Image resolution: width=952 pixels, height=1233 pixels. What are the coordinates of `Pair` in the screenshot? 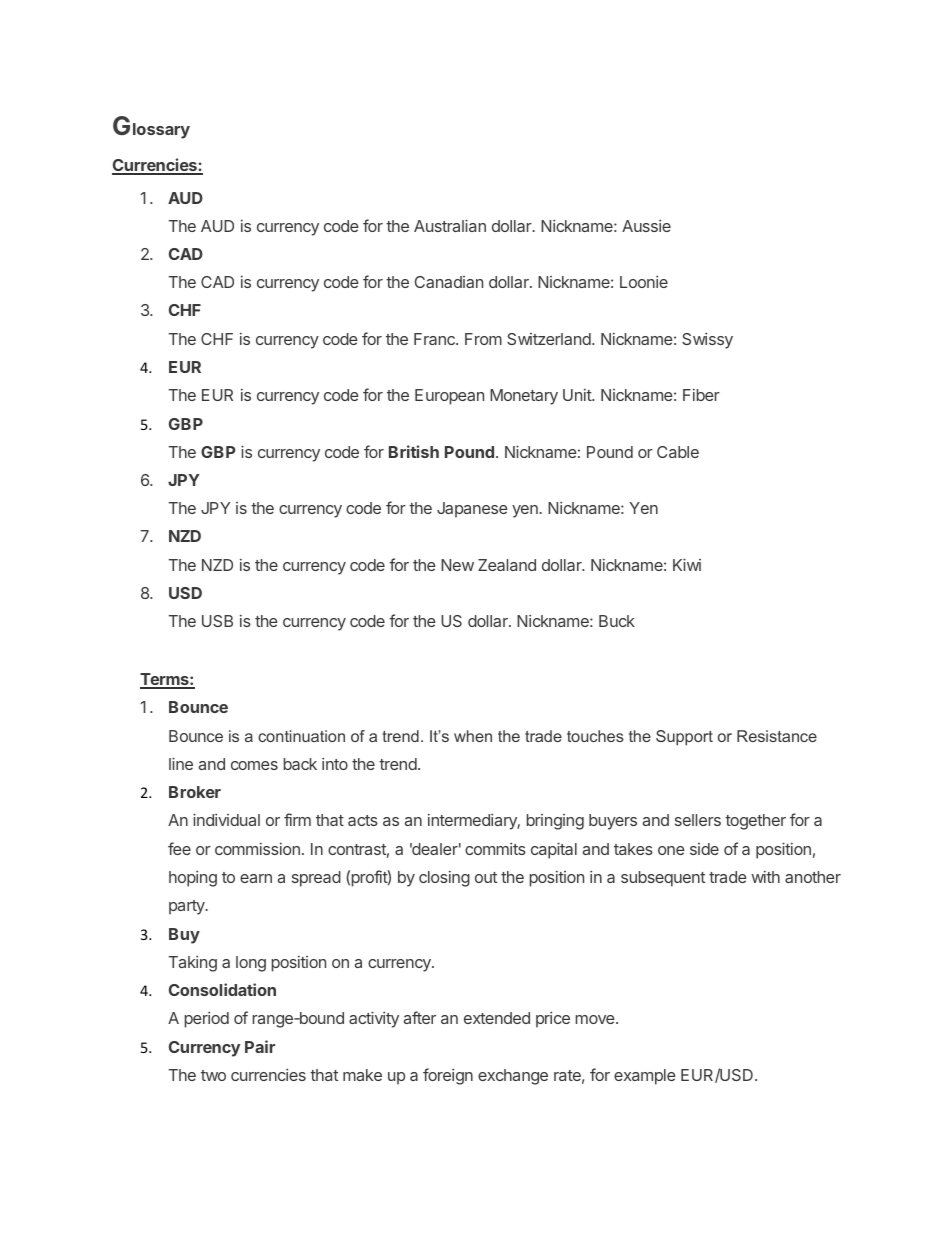 It's located at (260, 1046).
